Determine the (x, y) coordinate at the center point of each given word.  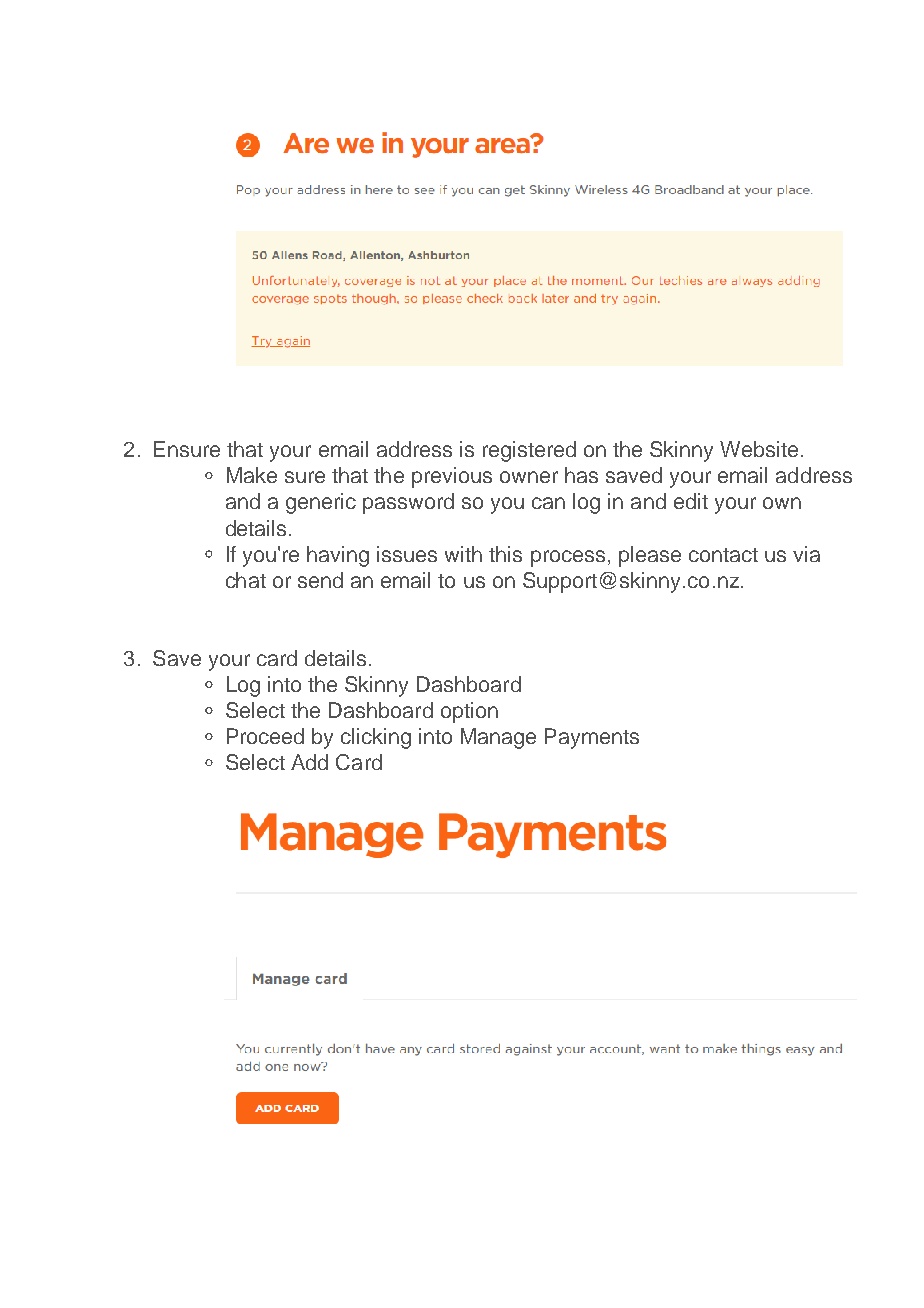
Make (252, 475)
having (338, 556)
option (469, 712)
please (650, 556)
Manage (498, 738)
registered (529, 451)
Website (759, 449)
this (505, 554)
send (320, 580)
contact (723, 555)
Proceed (265, 736)
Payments (592, 738)
